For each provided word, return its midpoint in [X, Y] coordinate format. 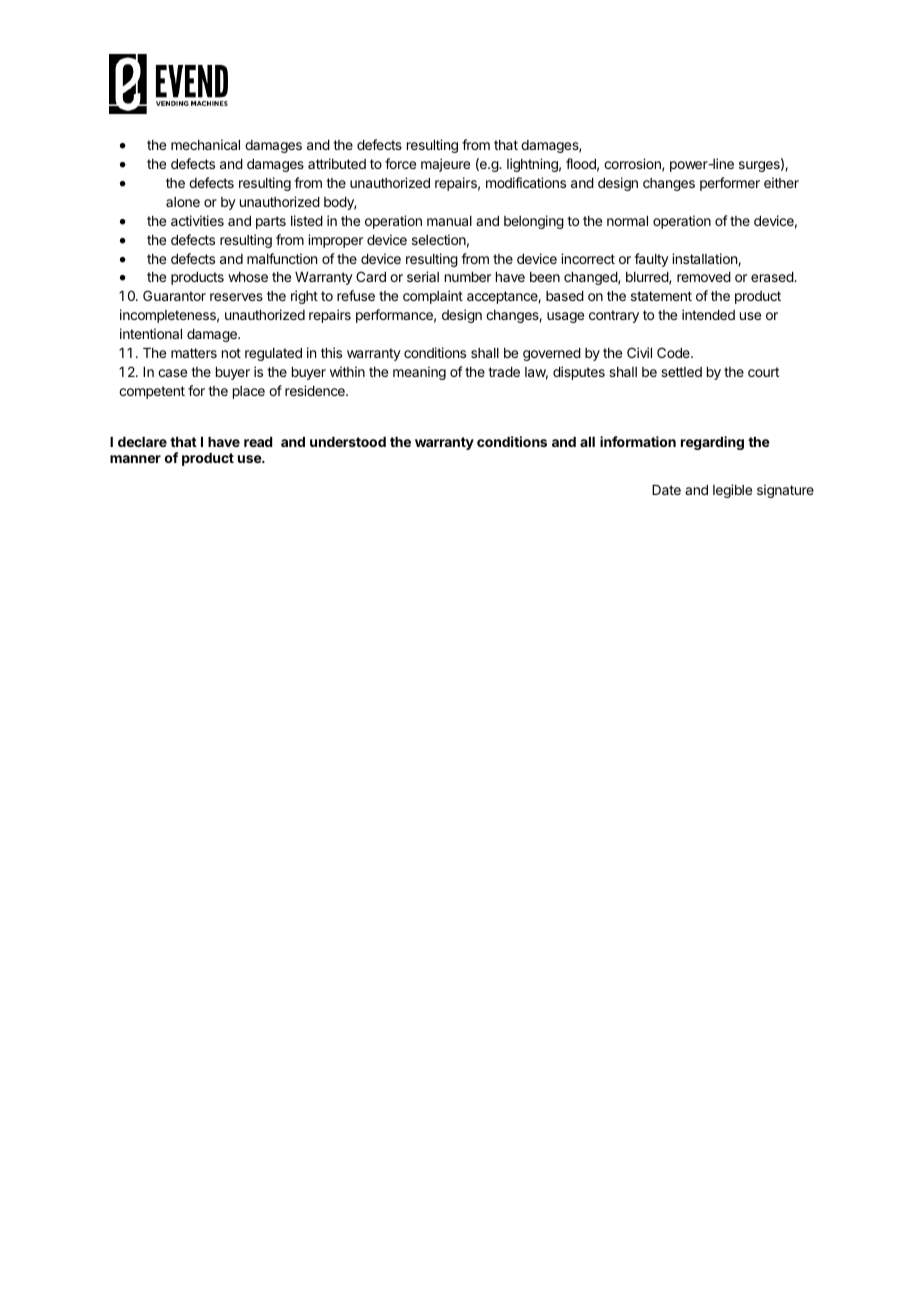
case [172, 373]
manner [135, 459]
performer [730, 184]
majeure [445, 165]
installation [705, 259]
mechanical [205, 144]
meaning [419, 373]
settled [681, 372]
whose [248, 277]
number [468, 277]
